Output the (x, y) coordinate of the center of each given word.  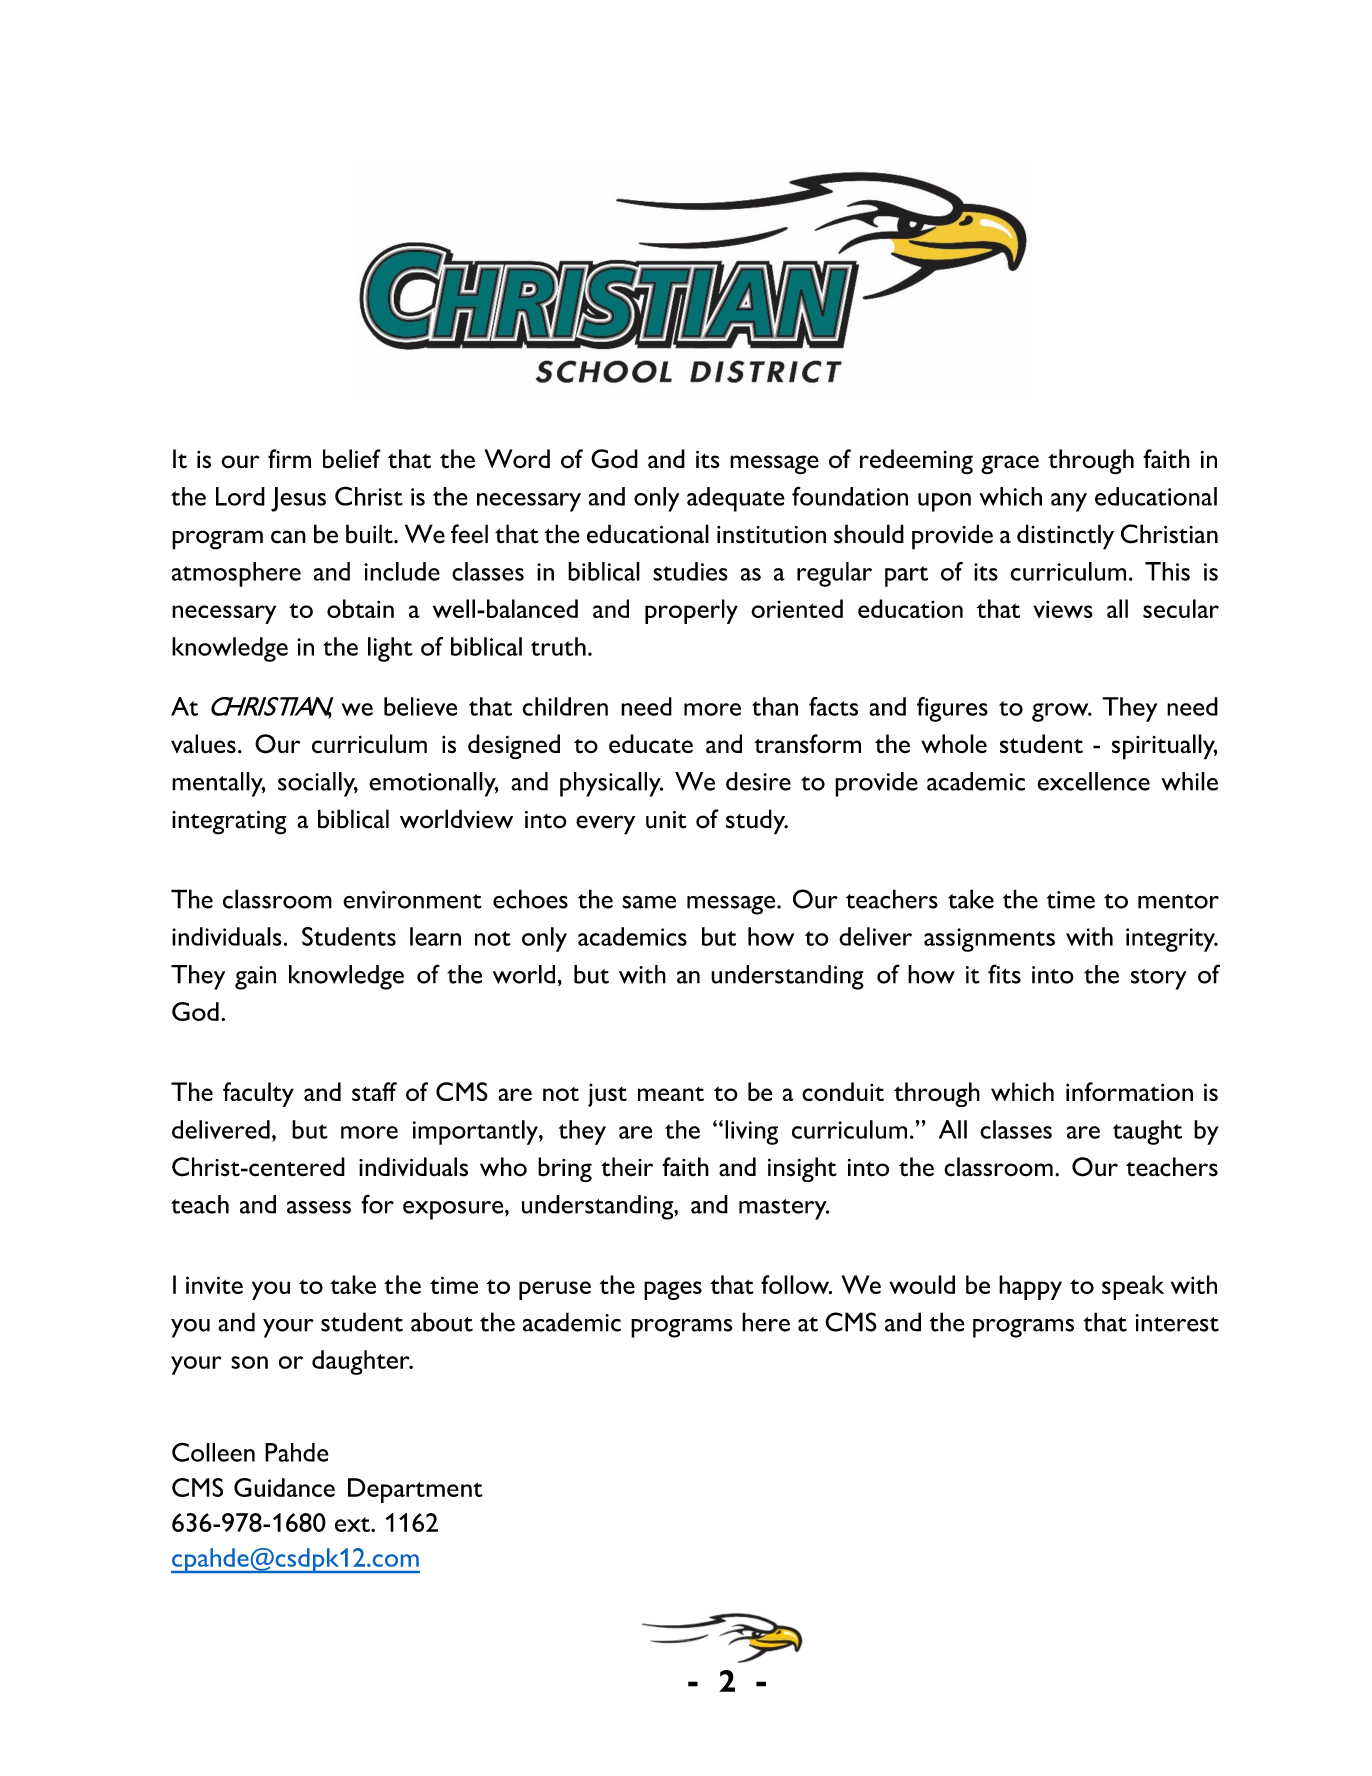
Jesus (298, 499)
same (649, 902)
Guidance (284, 1487)
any (1069, 502)
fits (1004, 974)
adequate (736, 499)
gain (255, 978)
